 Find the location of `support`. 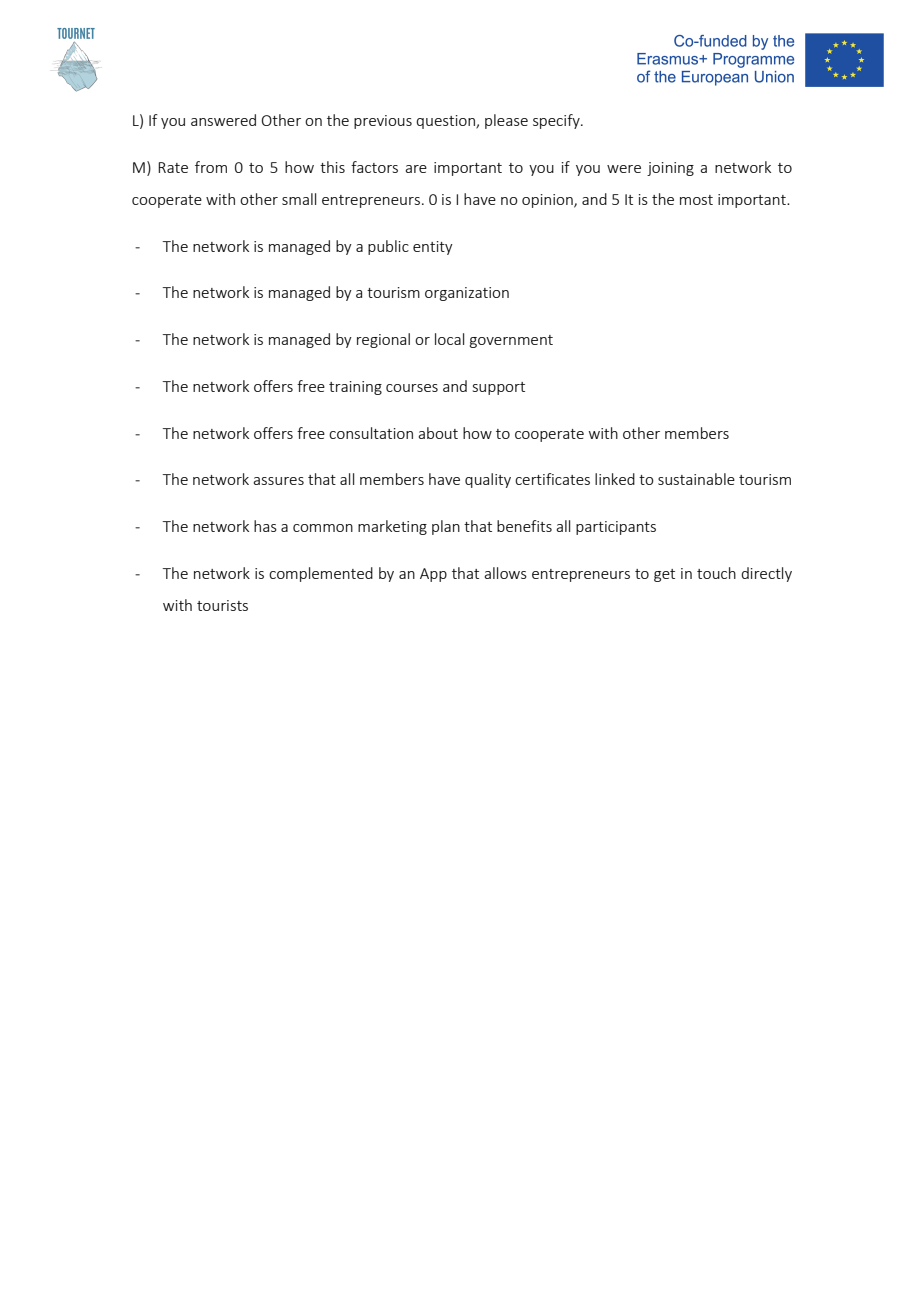

support is located at coordinates (499, 388).
